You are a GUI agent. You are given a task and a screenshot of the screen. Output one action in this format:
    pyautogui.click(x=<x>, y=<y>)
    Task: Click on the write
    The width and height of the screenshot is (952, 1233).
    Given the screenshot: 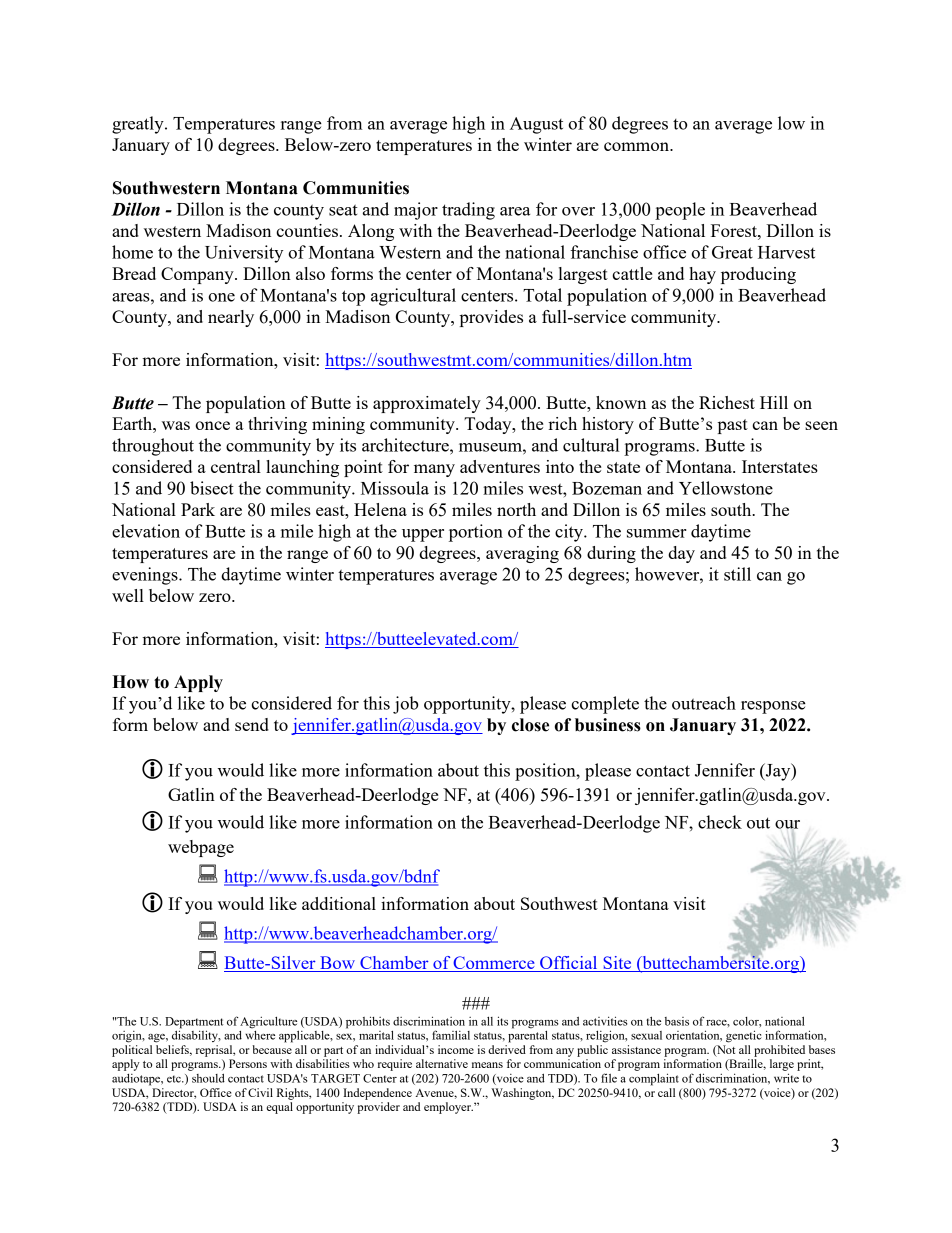 What is the action you would take?
    pyautogui.click(x=786, y=1078)
